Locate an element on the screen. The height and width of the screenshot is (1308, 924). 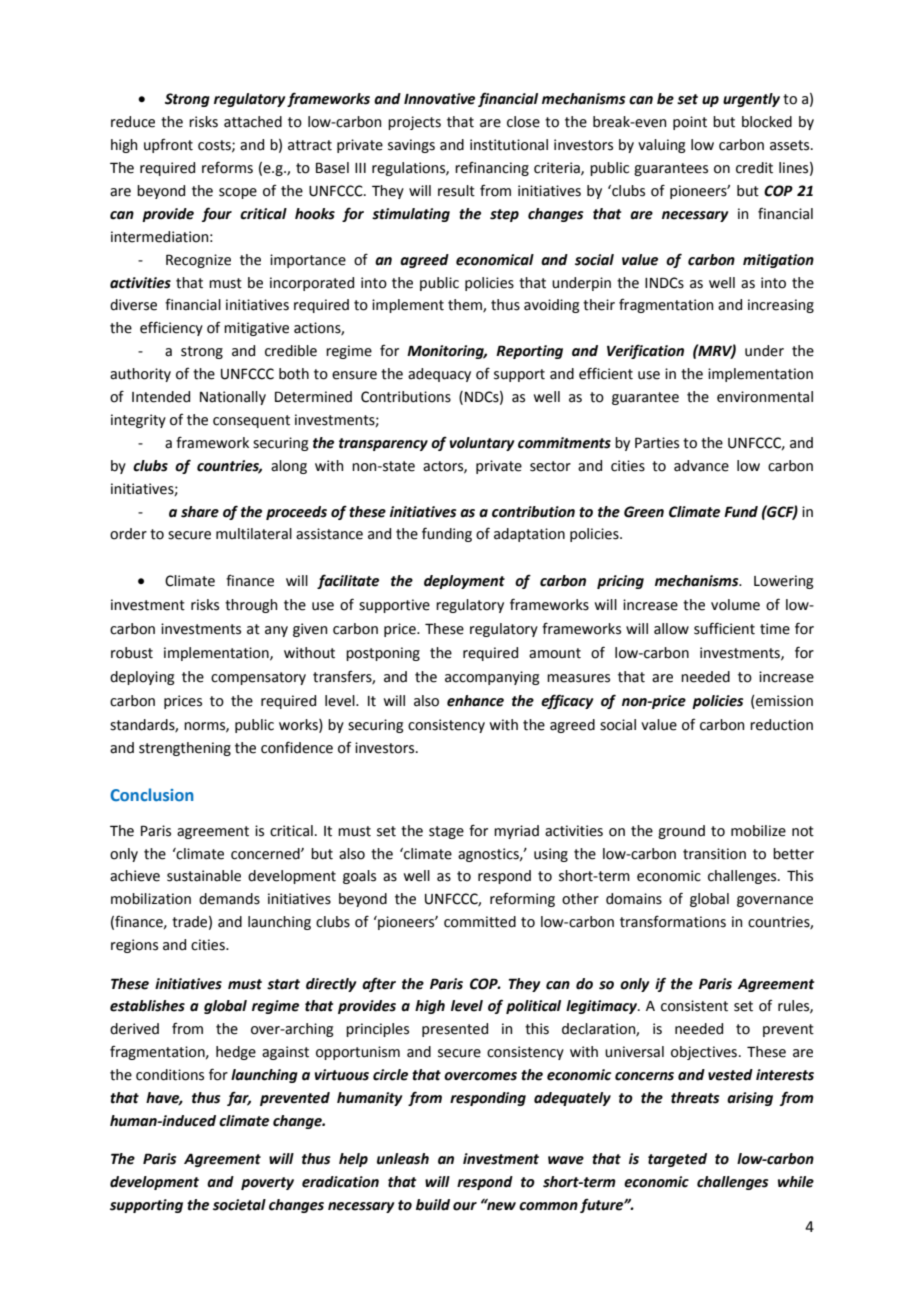
societal is located at coordinates (239, 1205).
